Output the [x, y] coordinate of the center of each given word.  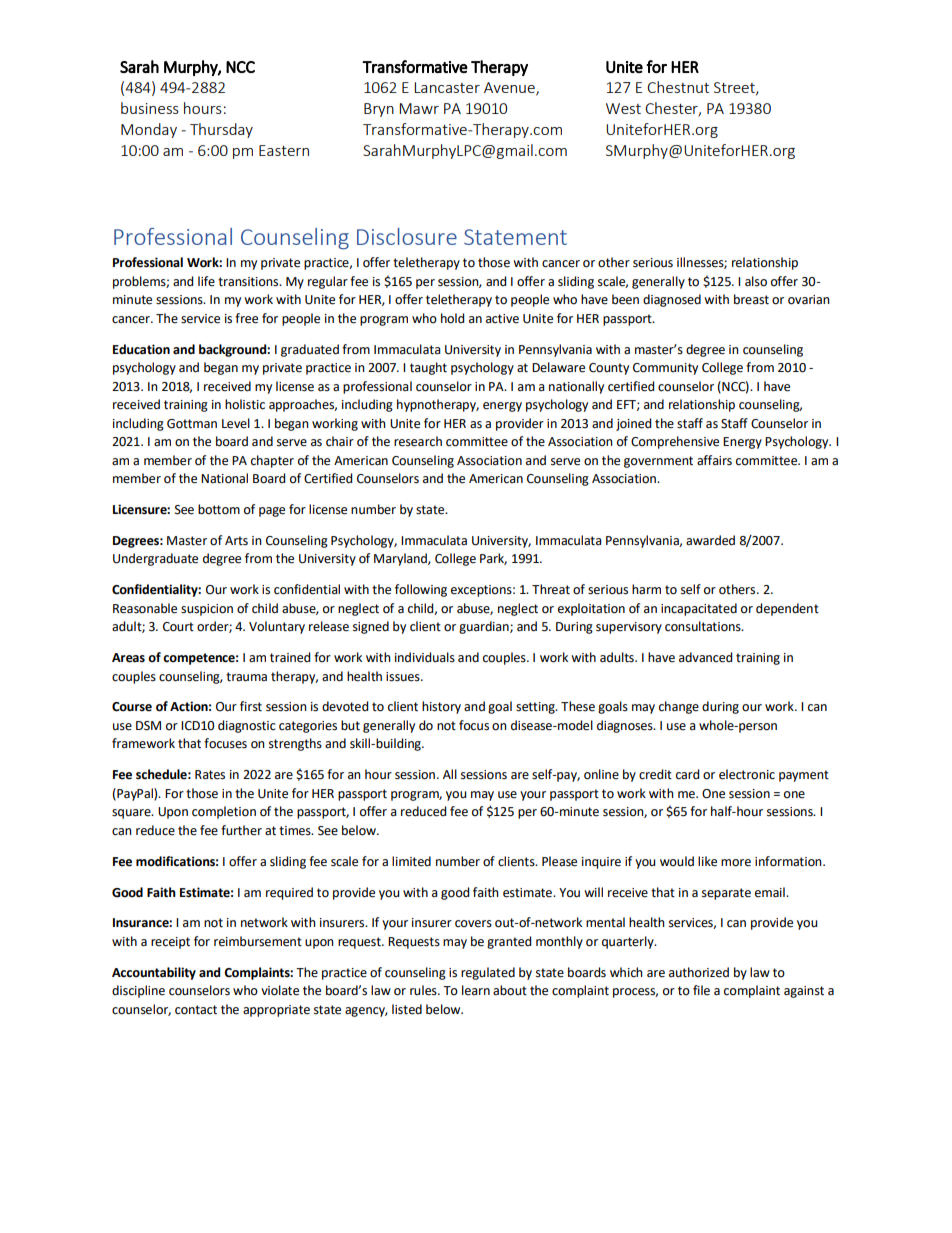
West [623, 108]
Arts [236, 541]
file [701, 990]
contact [196, 1010]
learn [476, 990]
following [421, 590]
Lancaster [447, 87]
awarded [710, 540]
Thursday [221, 130]
